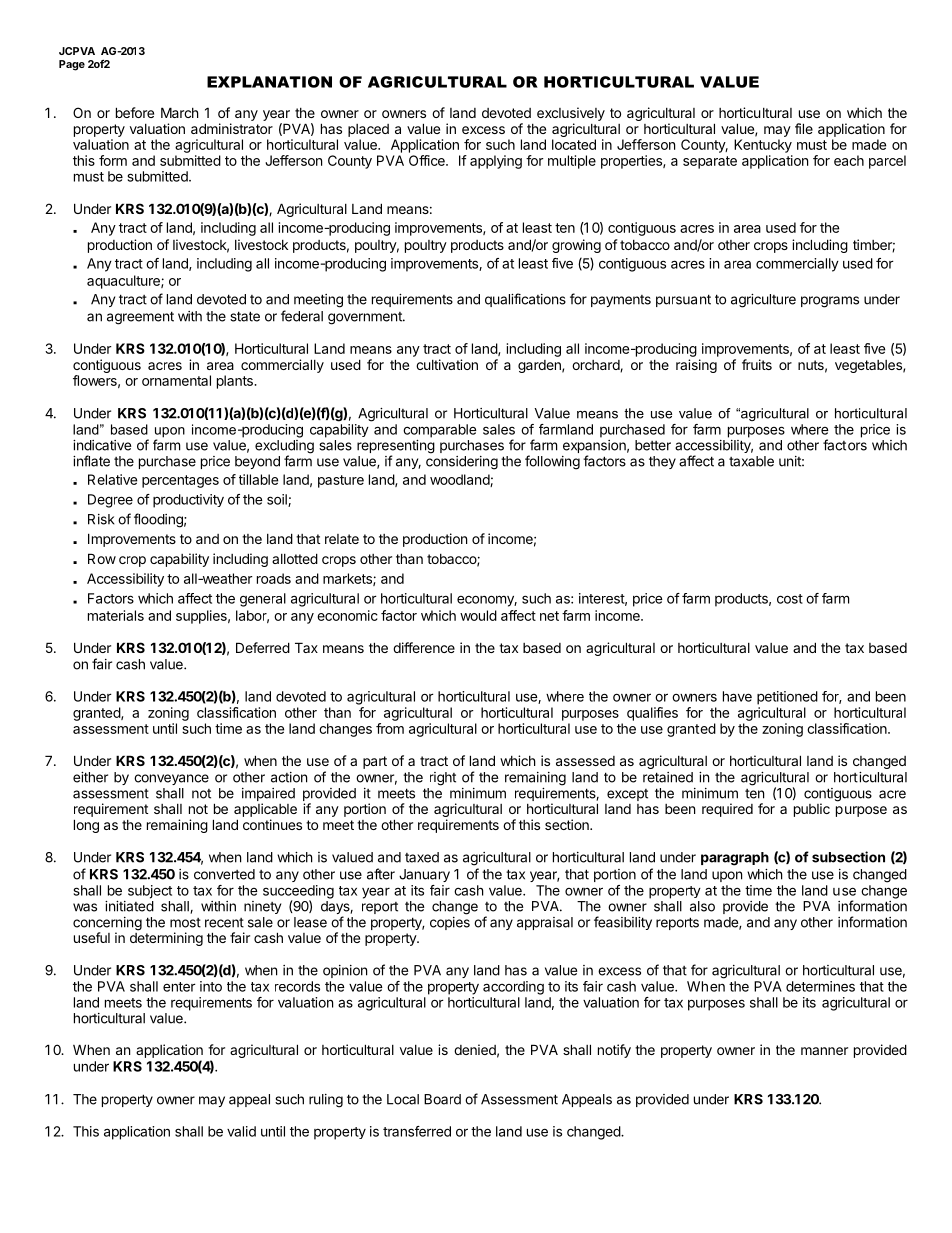 The height and width of the image is (1233, 952). What do you see at coordinates (824, 1051) in the image?
I see `manner` at bounding box center [824, 1051].
